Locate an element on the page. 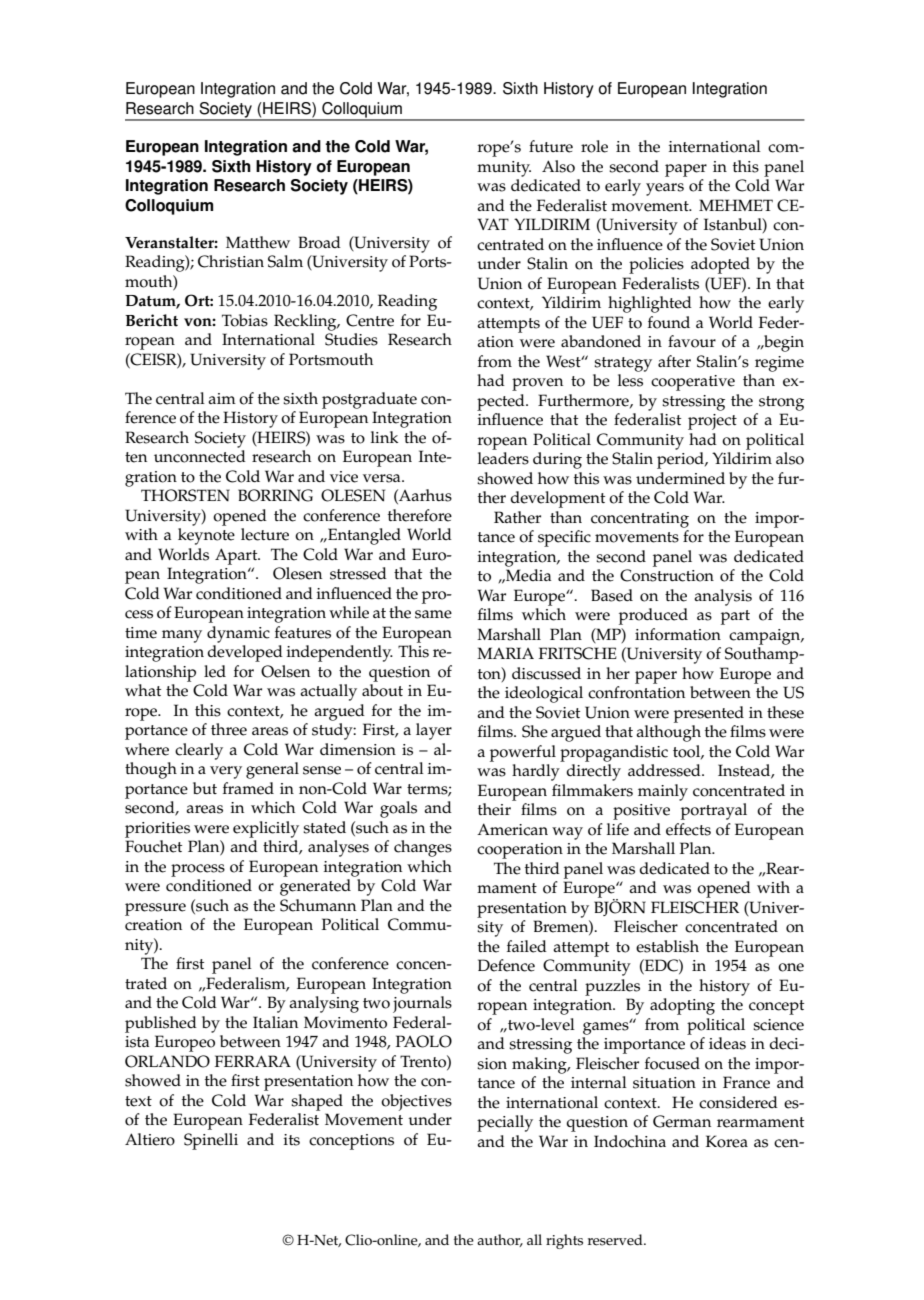 The width and height of the image is (924, 1300). layer is located at coordinates (434, 731).
